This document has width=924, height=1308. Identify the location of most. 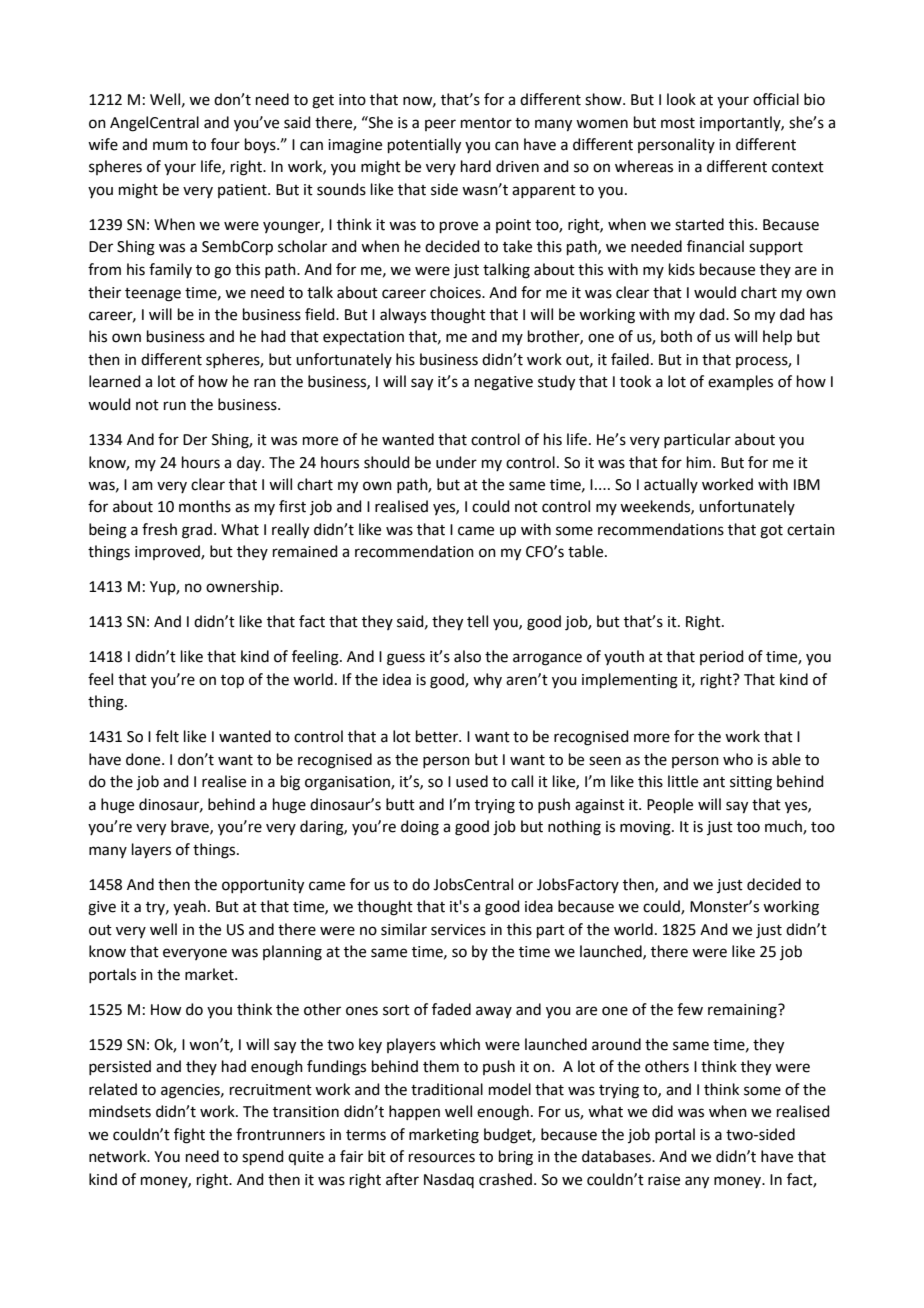
(678, 123).
